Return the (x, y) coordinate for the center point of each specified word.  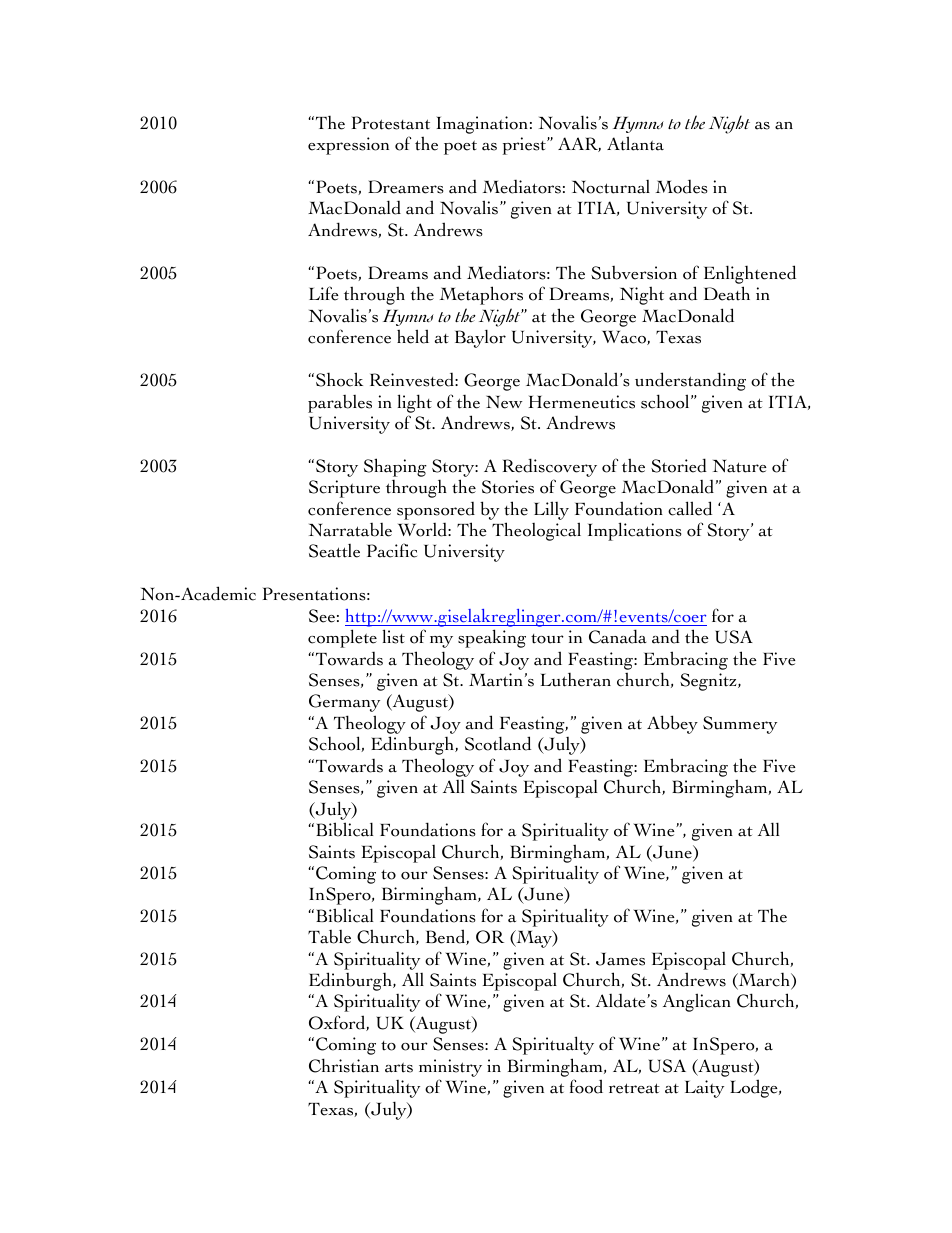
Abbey (672, 724)
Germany (344, 703)
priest (525, 146)
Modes (682, 186)
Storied (679, 465)
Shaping (395, 467)
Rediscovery (550, 469)
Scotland (498, 743)
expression (348, 146)
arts (399, 1067)
